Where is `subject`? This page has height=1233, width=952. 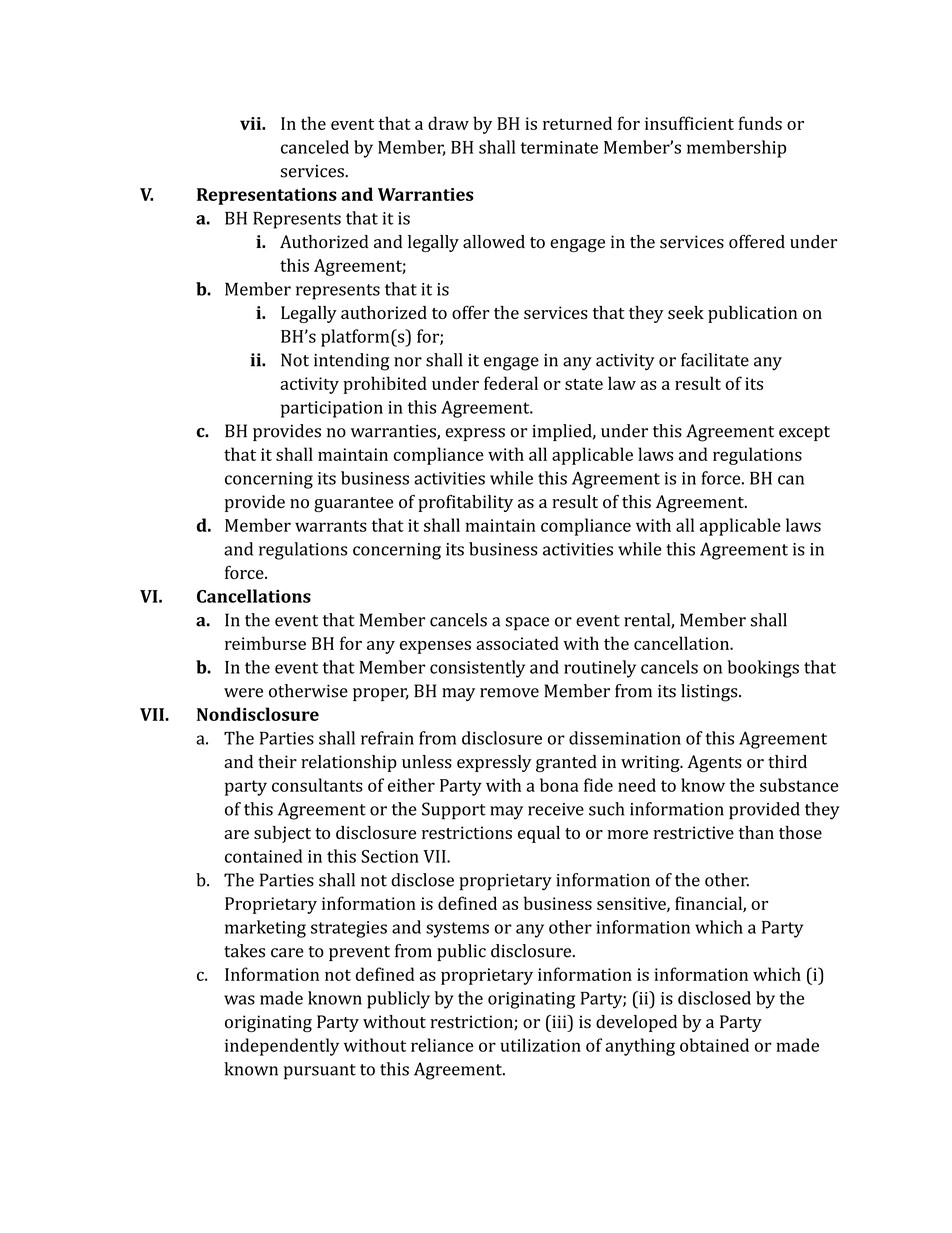
subject is located at coordinates (282, 834).
